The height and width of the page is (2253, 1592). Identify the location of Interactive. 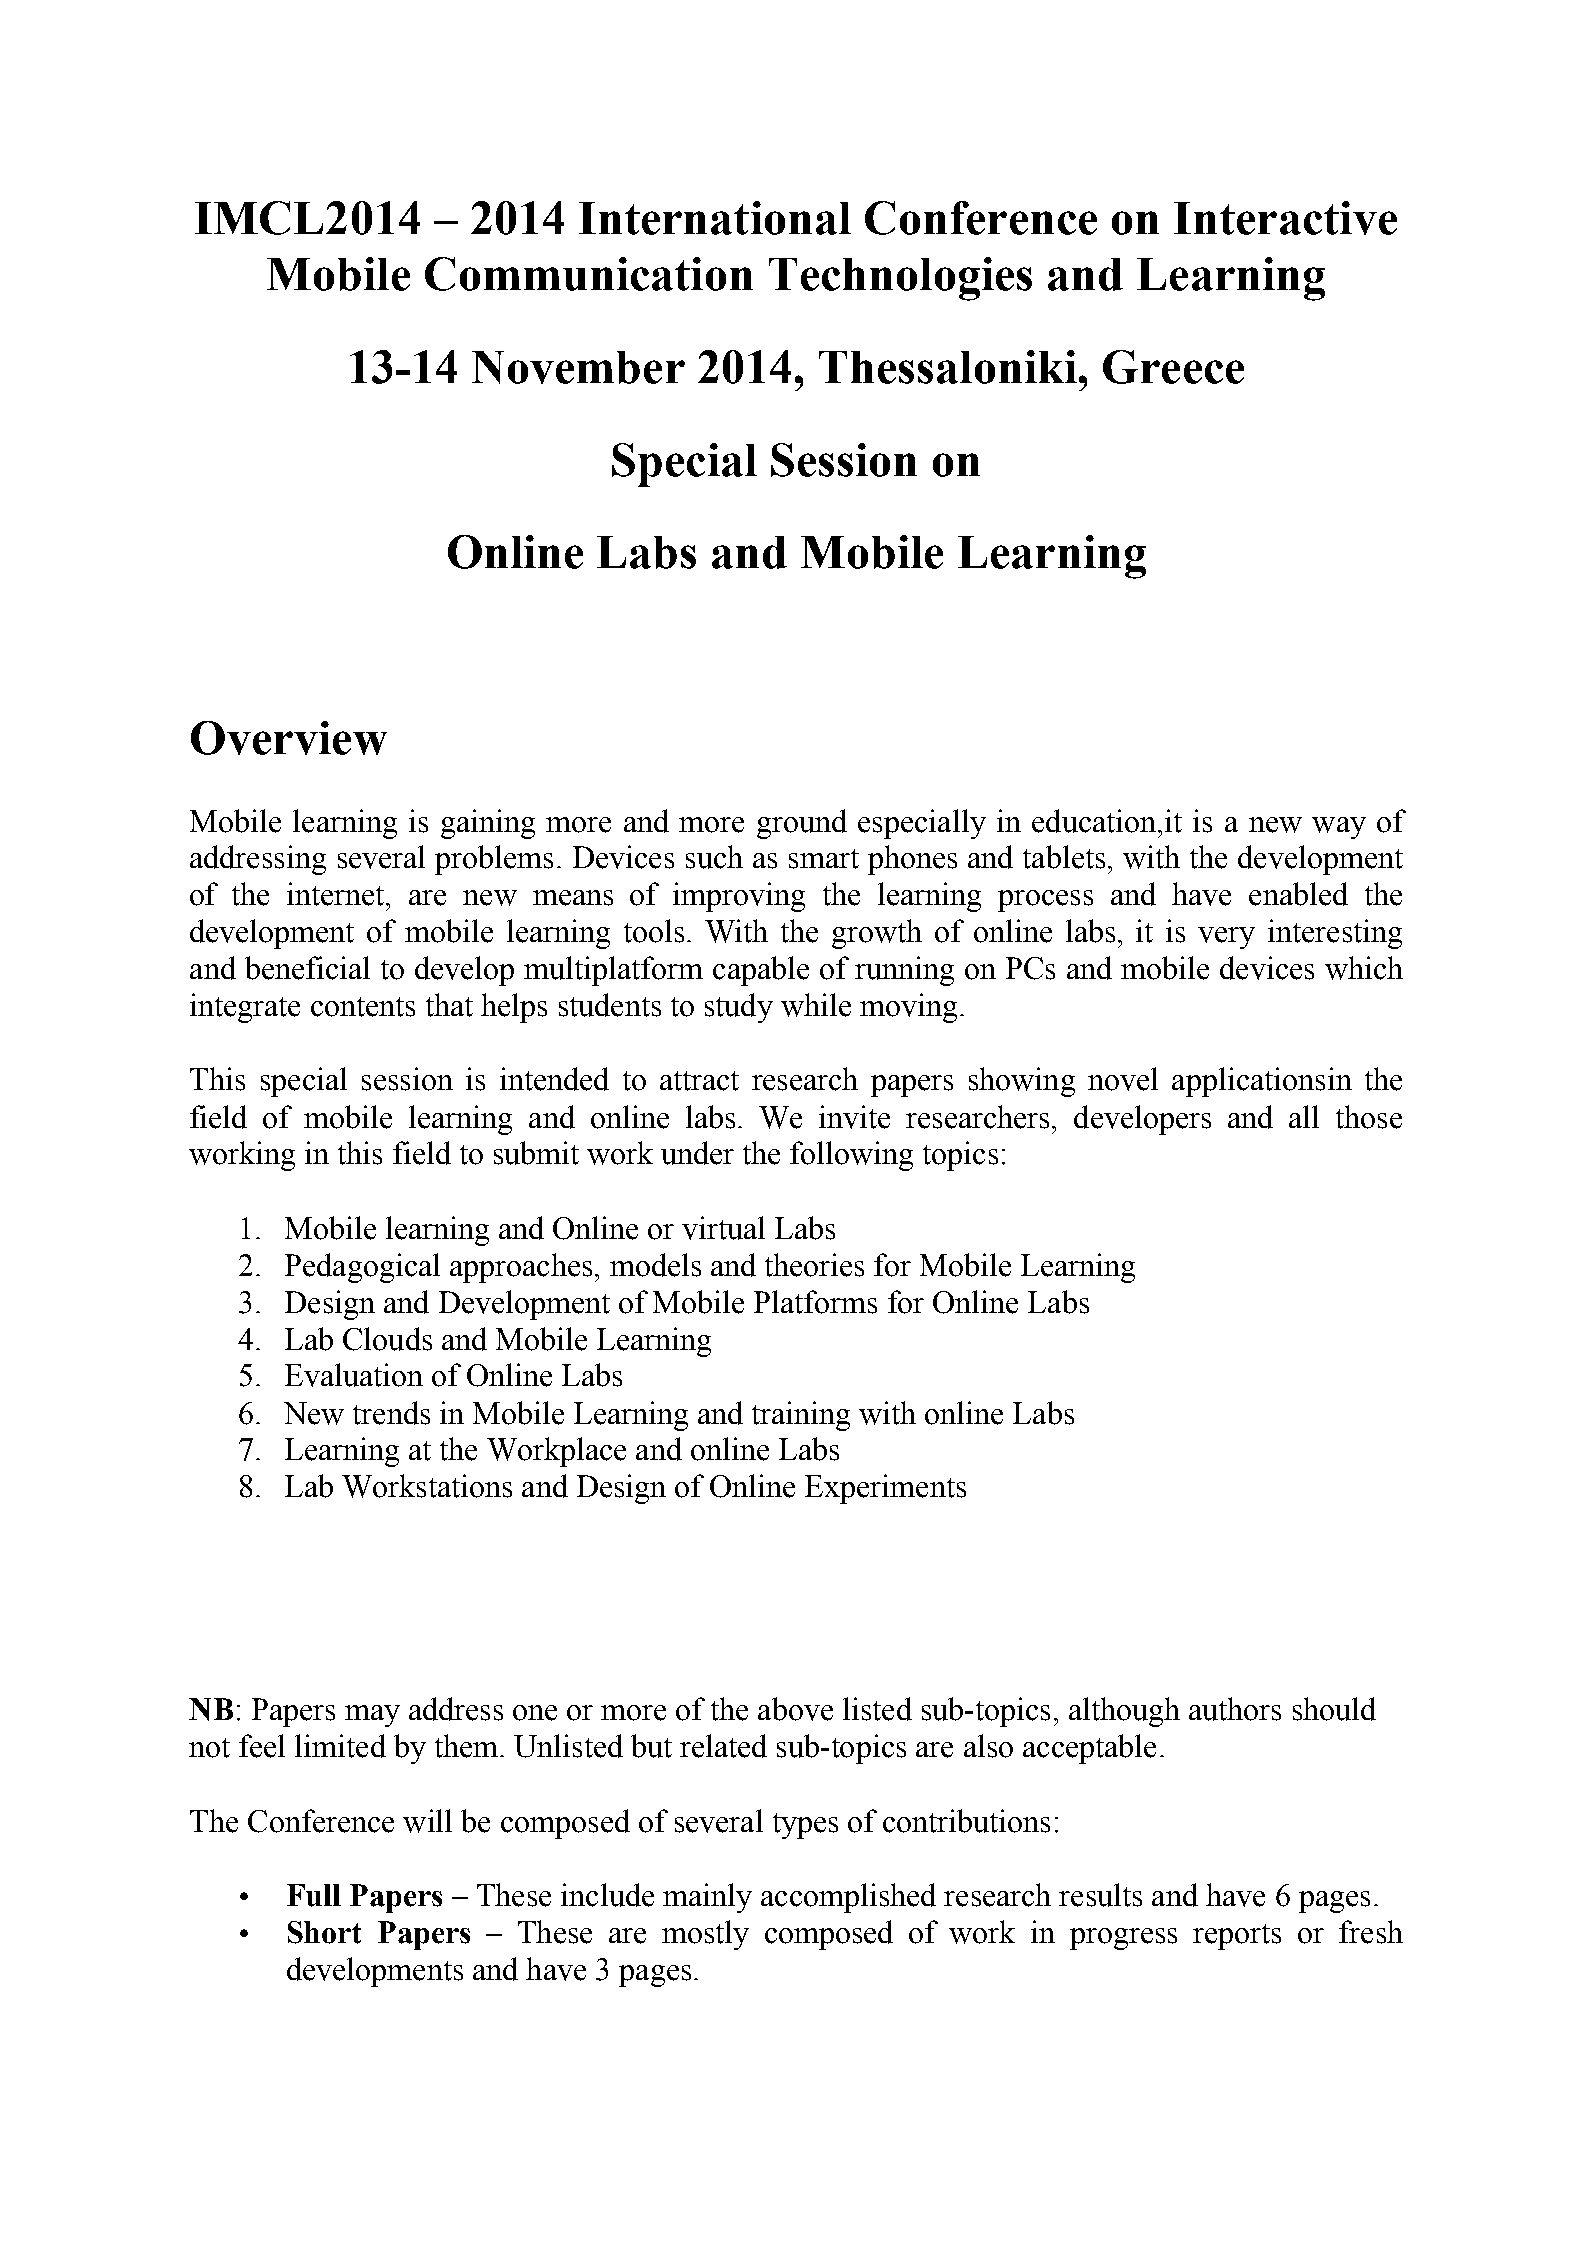
(1285, 218).
